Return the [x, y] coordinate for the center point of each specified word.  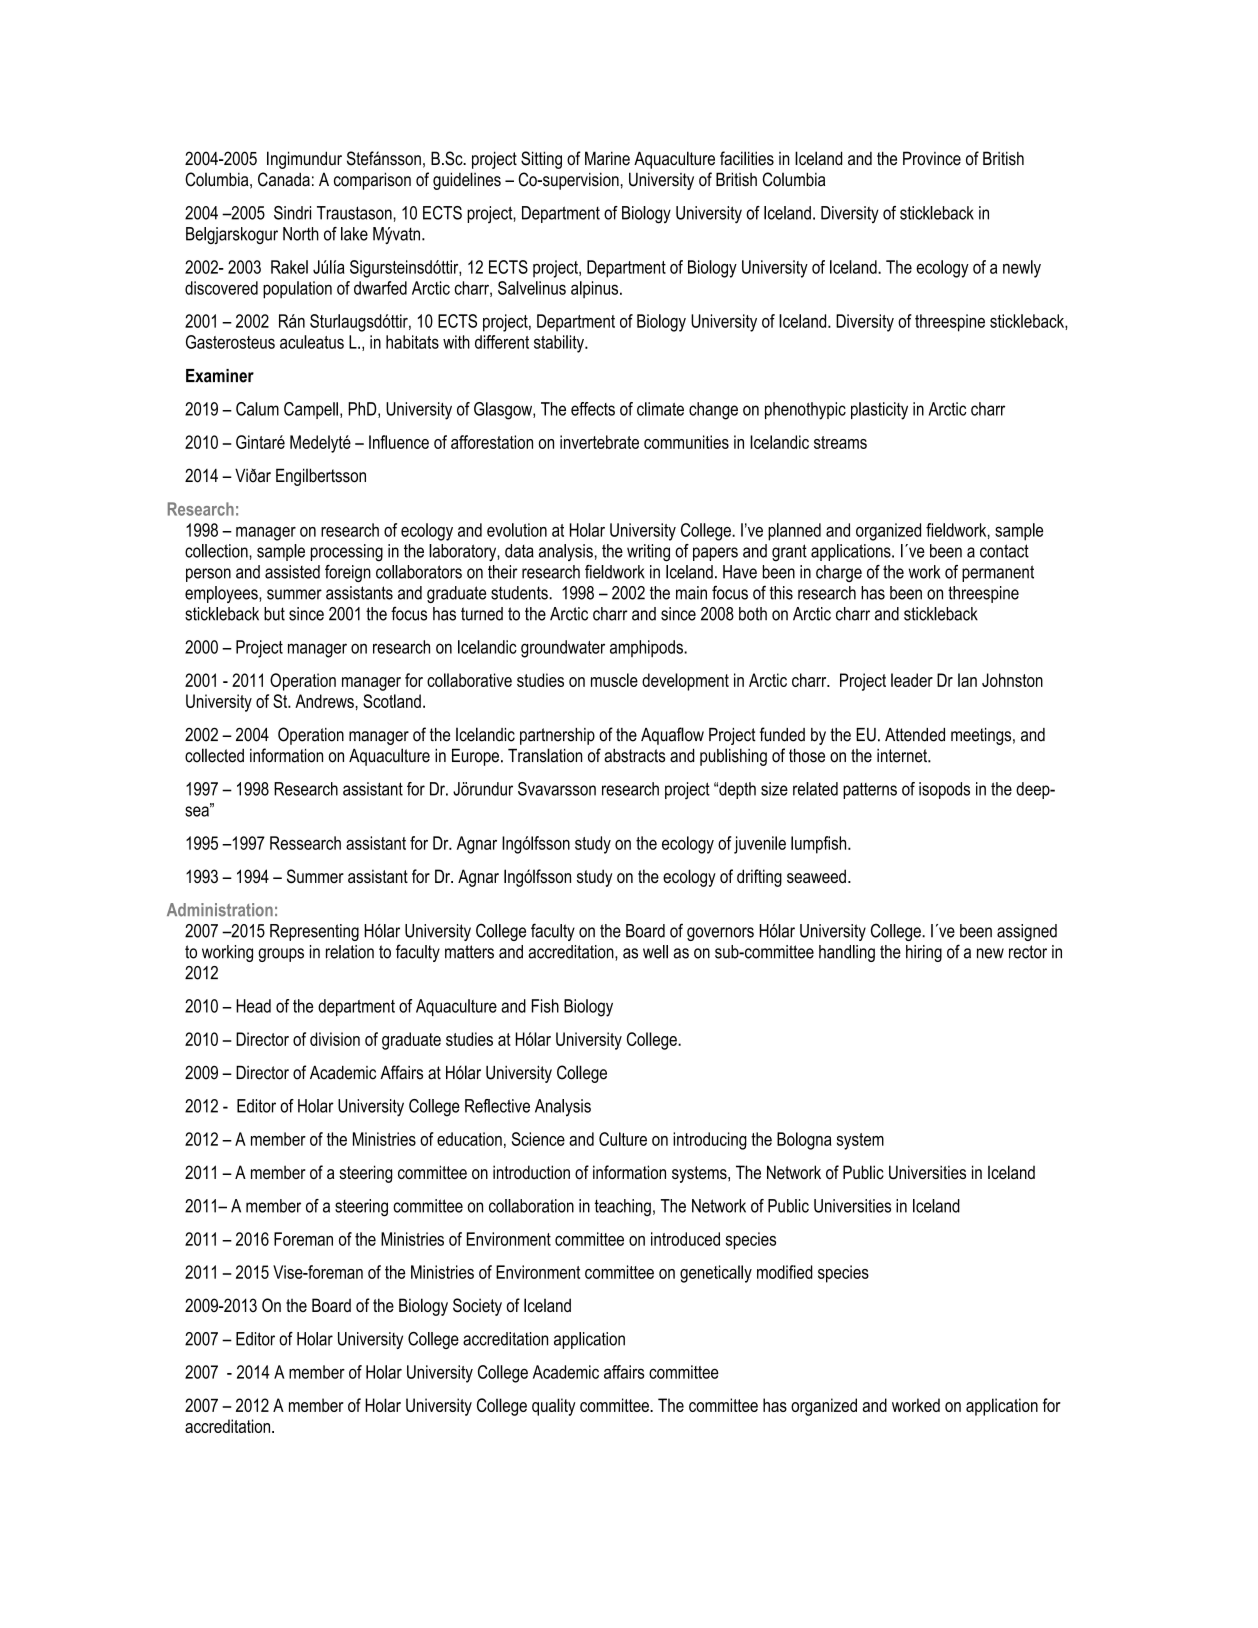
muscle [614, 680]
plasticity [879, 411]
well [655, 952]
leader [912, 680]
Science [538, 1139]
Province [932, 158]
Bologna [804, 1141]
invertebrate [599, 442]
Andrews [324, 701]
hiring [924, 953]
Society [477, 1307]
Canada [284, 179]
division [335, 1039]
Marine [607, 158]
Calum [257, 409]
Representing [314, 932]
